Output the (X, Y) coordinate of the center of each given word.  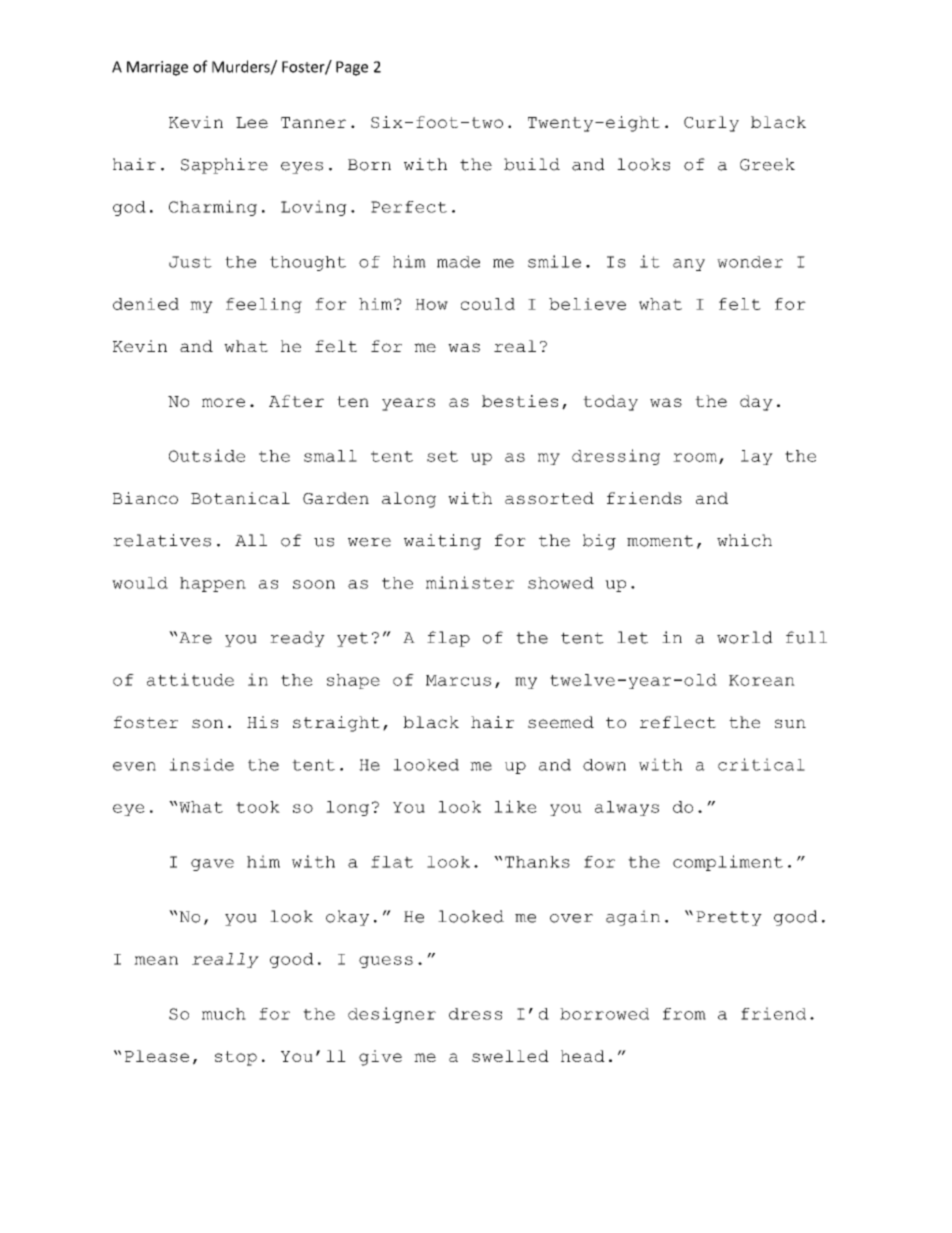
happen (213, 584)
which (744, 540)
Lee (252, 122)
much (224, 1014)
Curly (711, 124)
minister (470, 582)
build (532, 164)
